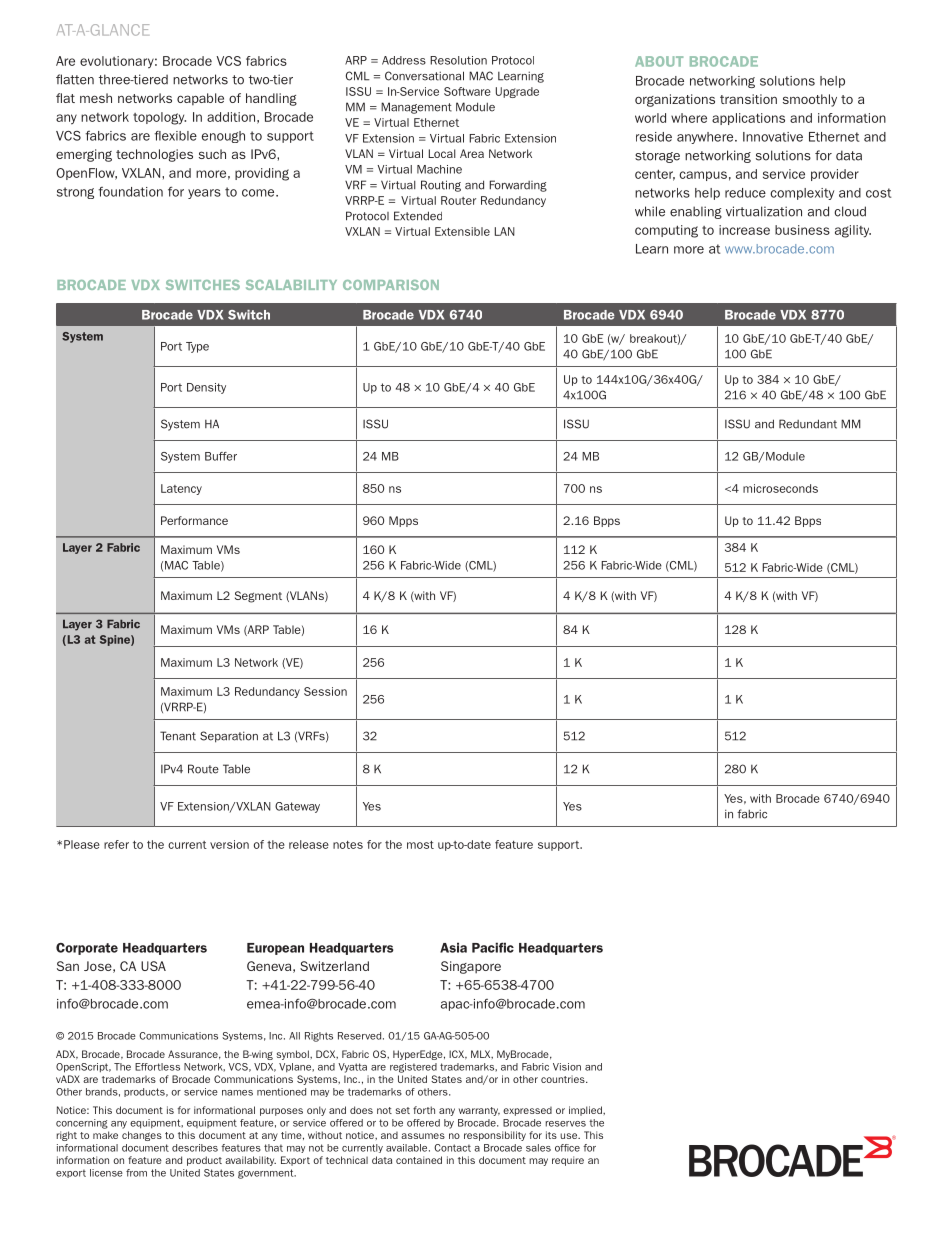 This document has height=1233, width=952. Describe the element at coordinates (810, 100) in the document. I see `smoothly` at that location.
